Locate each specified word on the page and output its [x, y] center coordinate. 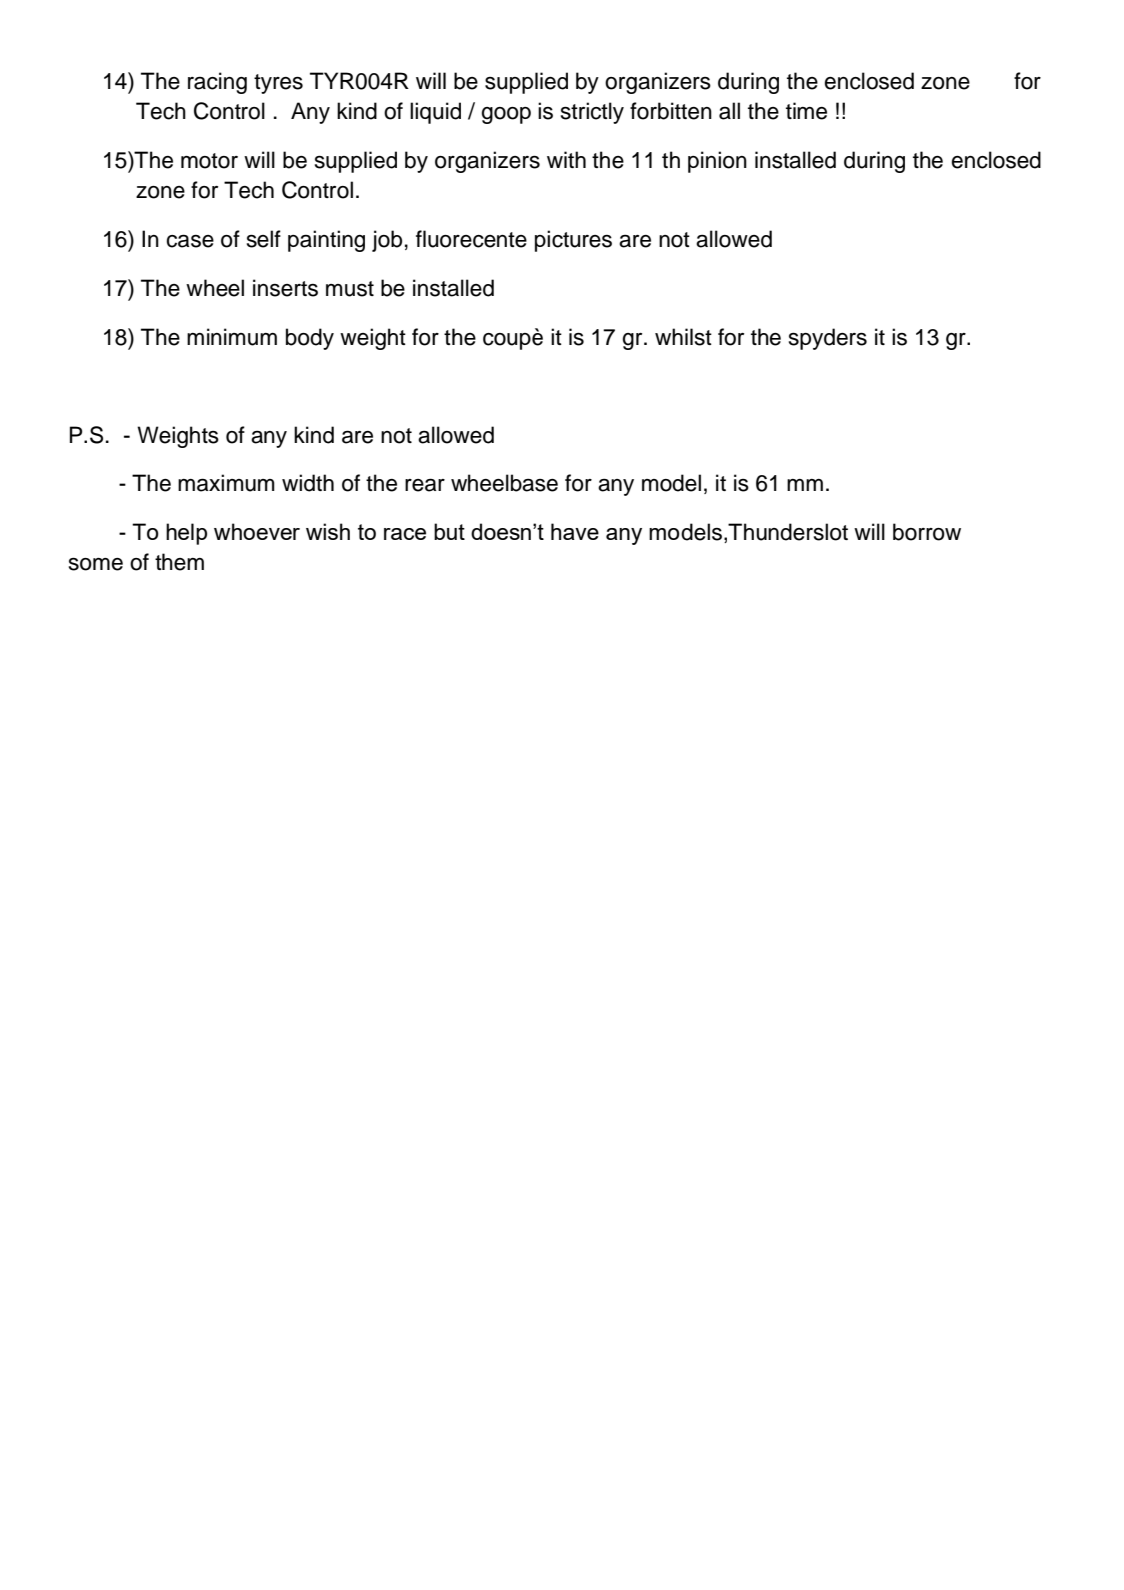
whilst [683, 337]
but [449, 531]
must [350, 289]
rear [425, 485]
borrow [927, 532]
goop [506, 115]
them [179, 562]
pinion [717, 162]
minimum [232, 337]
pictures [573, 241]
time [806, 111]
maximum [226, 483]
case [190, 241]
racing [217, 83]
